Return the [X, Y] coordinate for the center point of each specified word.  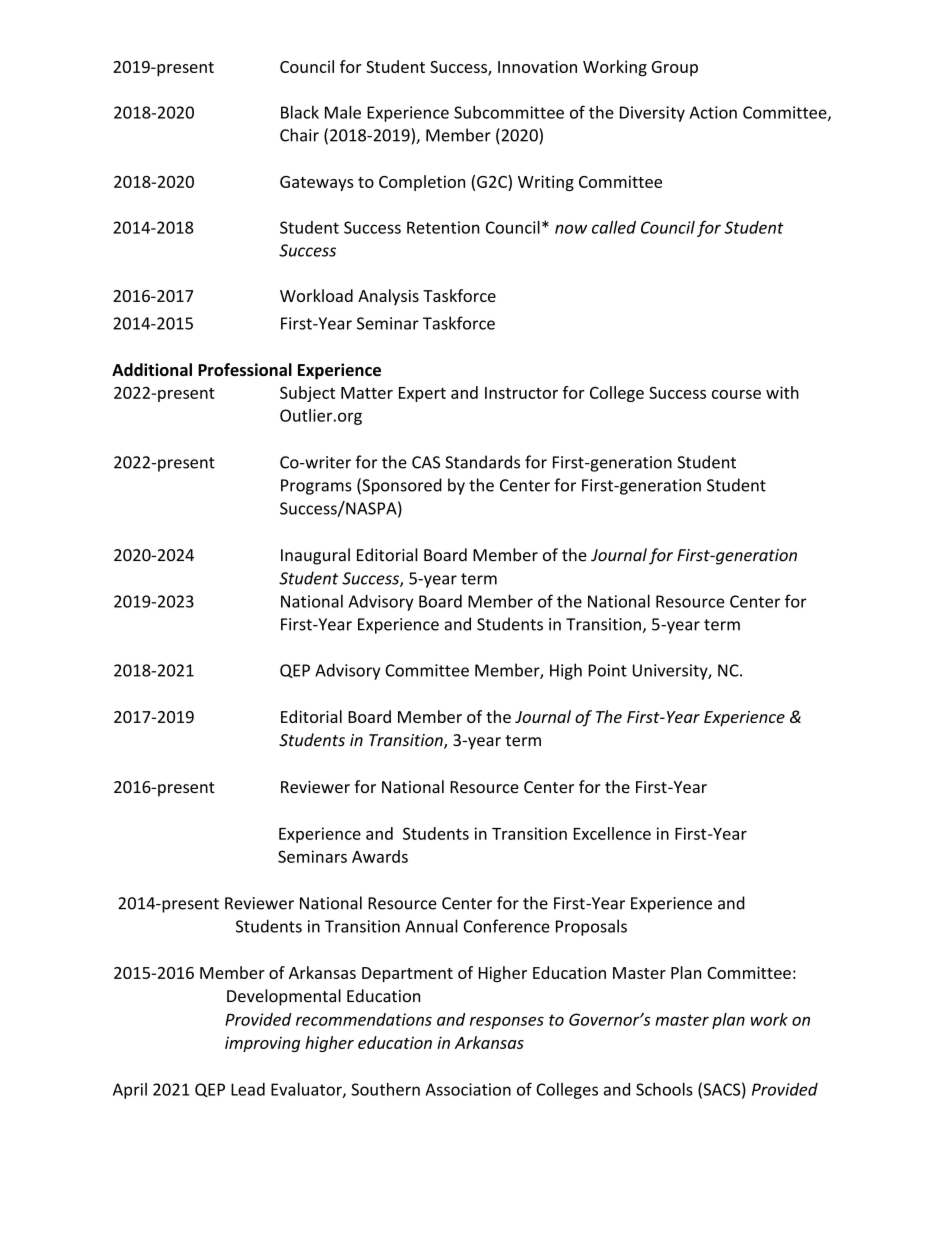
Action [713, 112]
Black [300, 112]
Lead [248, 1089]
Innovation [537, 66]
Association [468, 1089]
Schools [664, 1089]
